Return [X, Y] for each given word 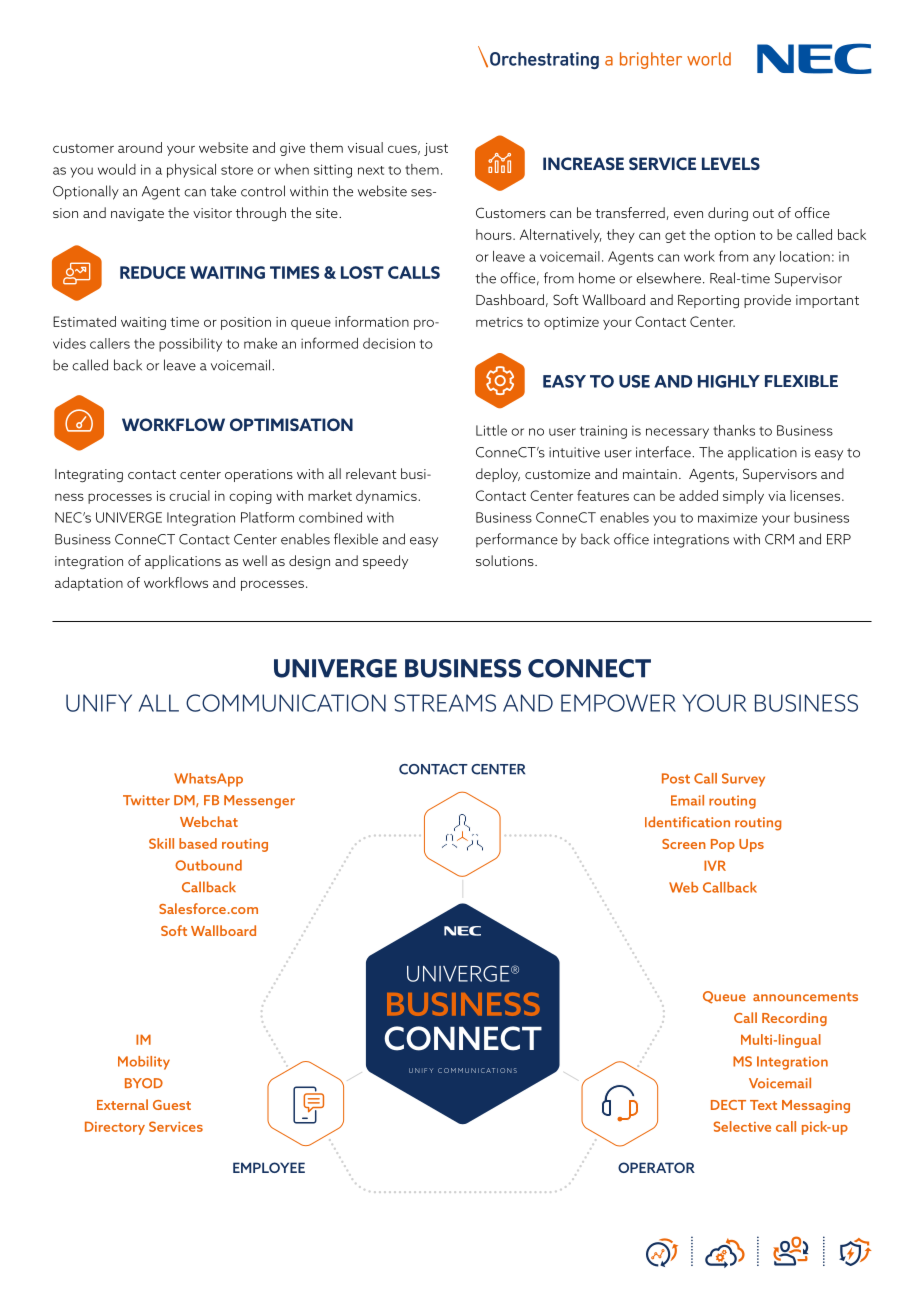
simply [743, 497]
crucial [189, 495]
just [436, 149]
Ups [751, 845]
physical [191, 171]
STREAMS [445, 703]
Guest [172, 1105]
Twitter [146, 800]
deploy [498, 475]
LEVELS [731, 163]
